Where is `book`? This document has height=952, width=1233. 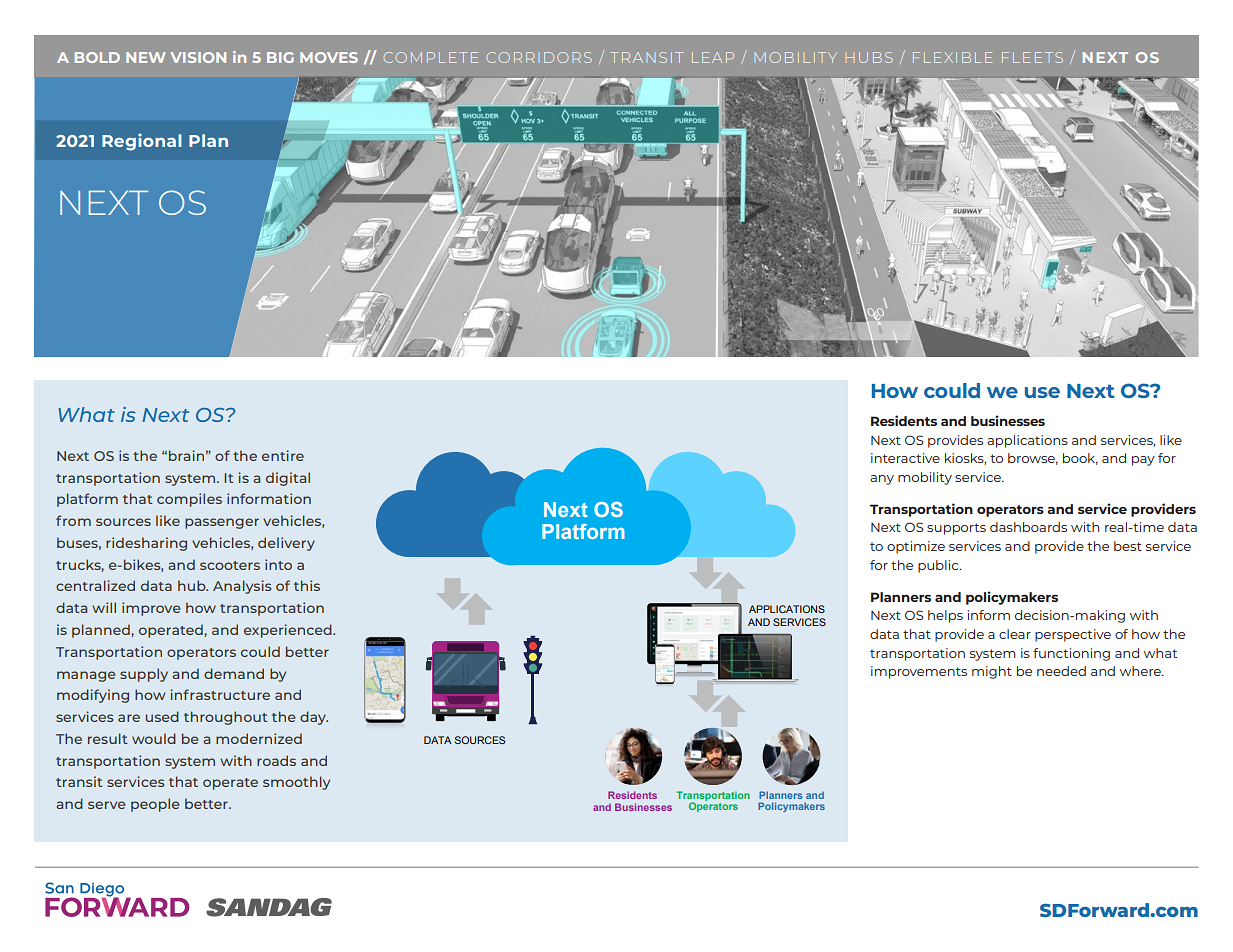 book is located at coordinates (1080, 459).
